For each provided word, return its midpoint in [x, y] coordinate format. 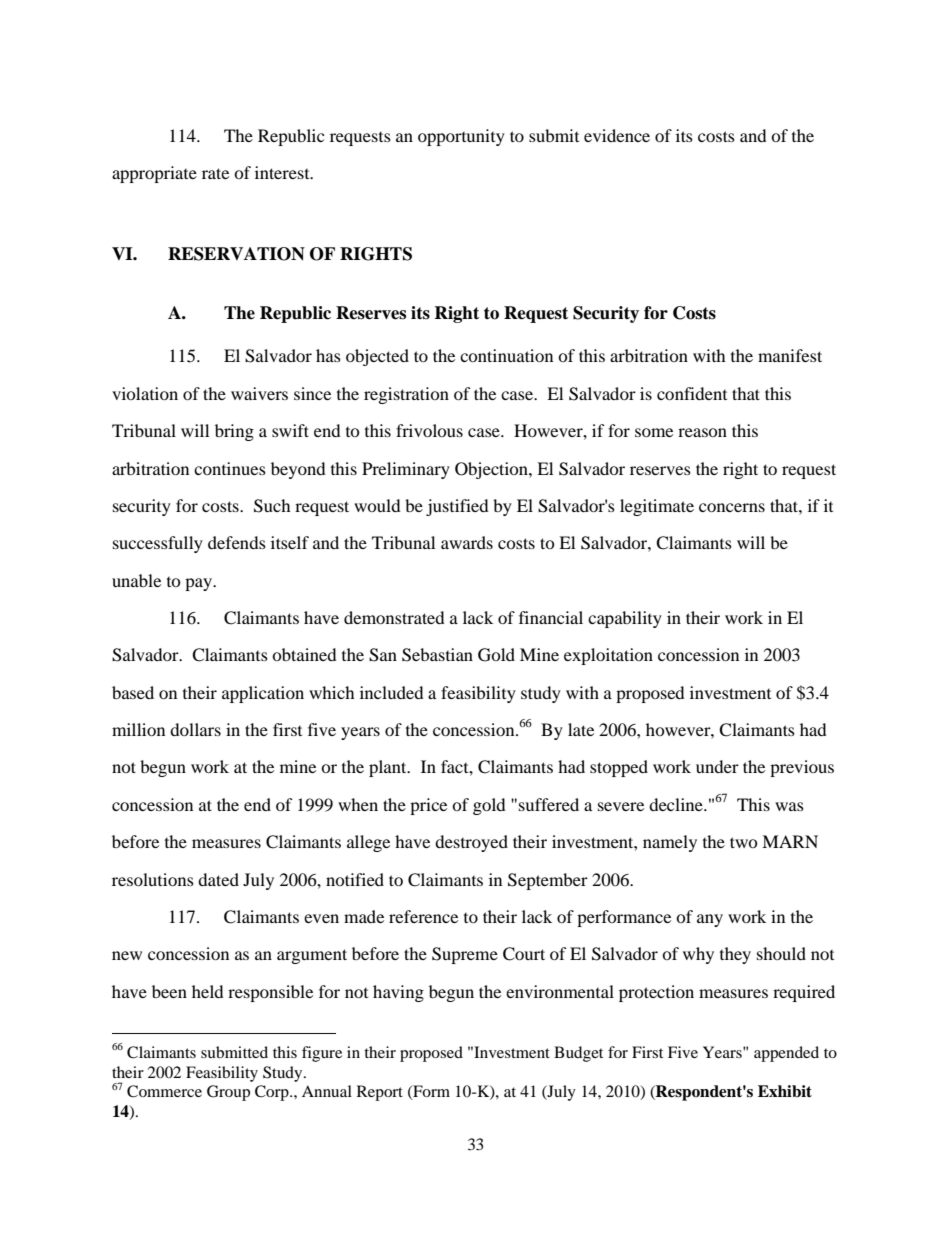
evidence [617, 135]
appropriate [154, 174]
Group [228, 1093]
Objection [492, 470]
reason [702, 432]
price [428, 806]
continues [230, 468]
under [717, 766]
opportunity [461, 137]
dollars [195, 729]
